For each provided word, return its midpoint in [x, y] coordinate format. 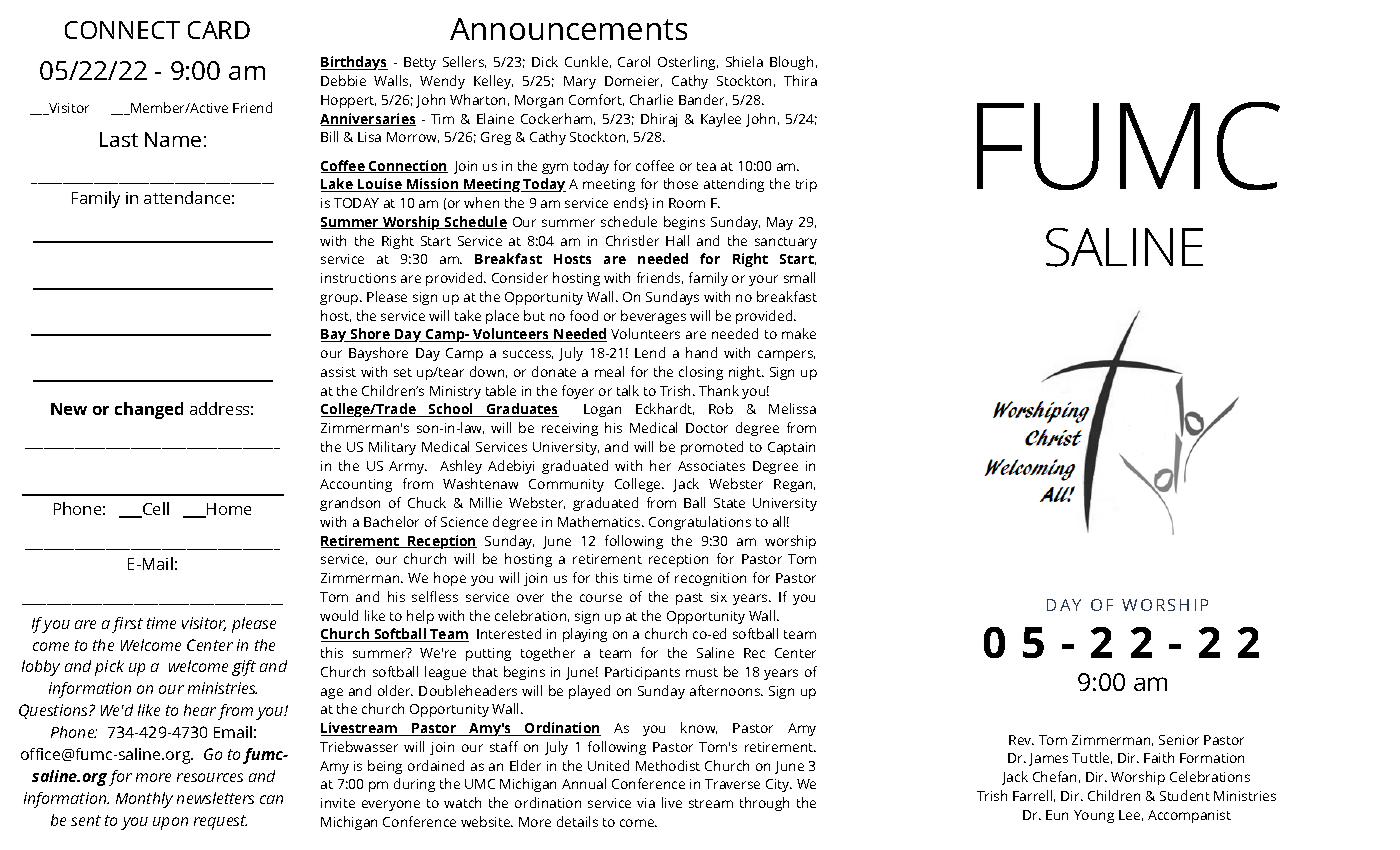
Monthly [144, 800]
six [719, 597]
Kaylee [721, 120]
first [127, 625]
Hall [677, 240]
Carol [634, 61]
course [601, 598]
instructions [358, 278]
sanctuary [786, 243]
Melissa [792, 408]
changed [149, 410]
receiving [570, 429]
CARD [219, 30]
